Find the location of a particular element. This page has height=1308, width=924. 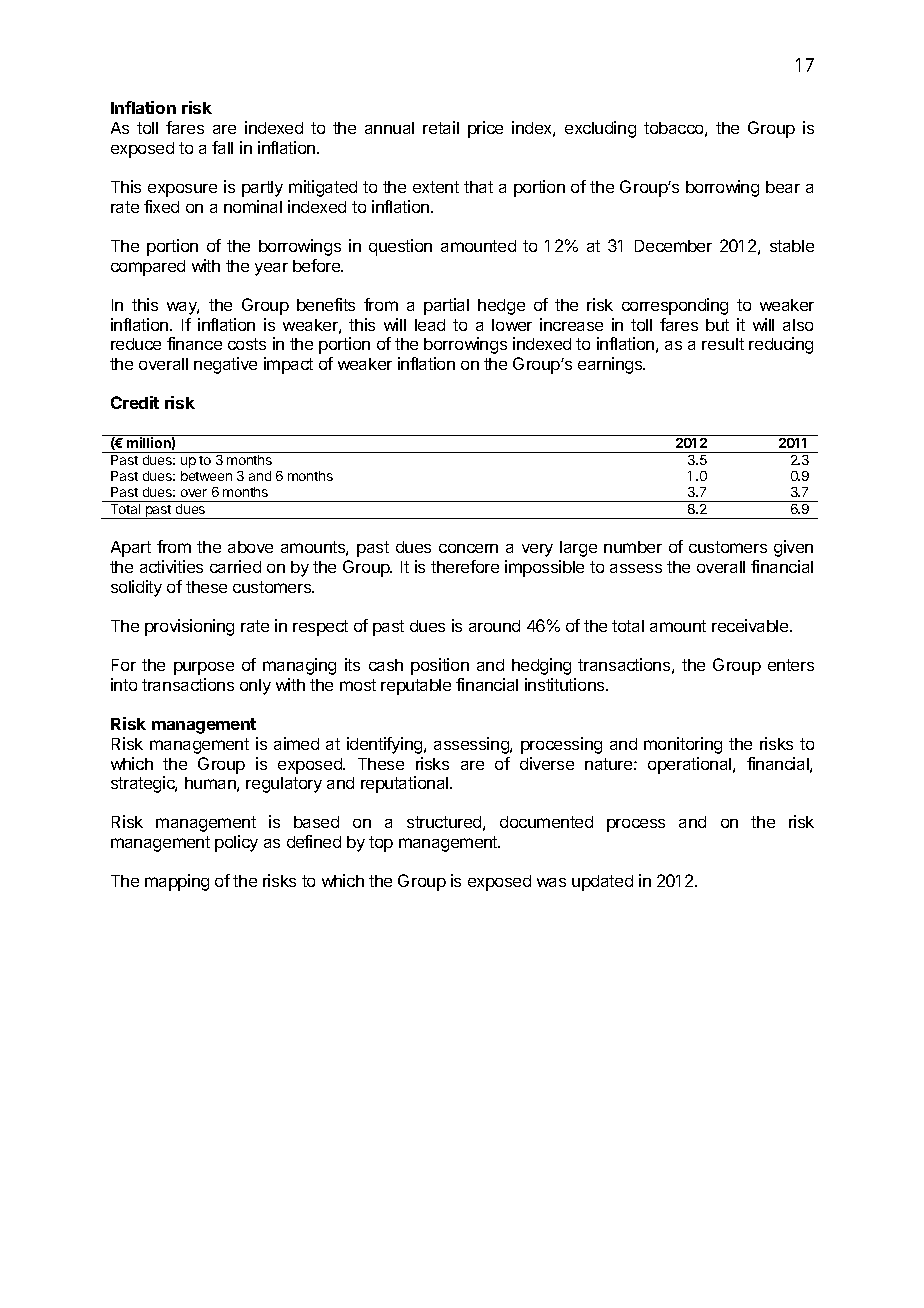

between is located at coordinates (206, 476).
